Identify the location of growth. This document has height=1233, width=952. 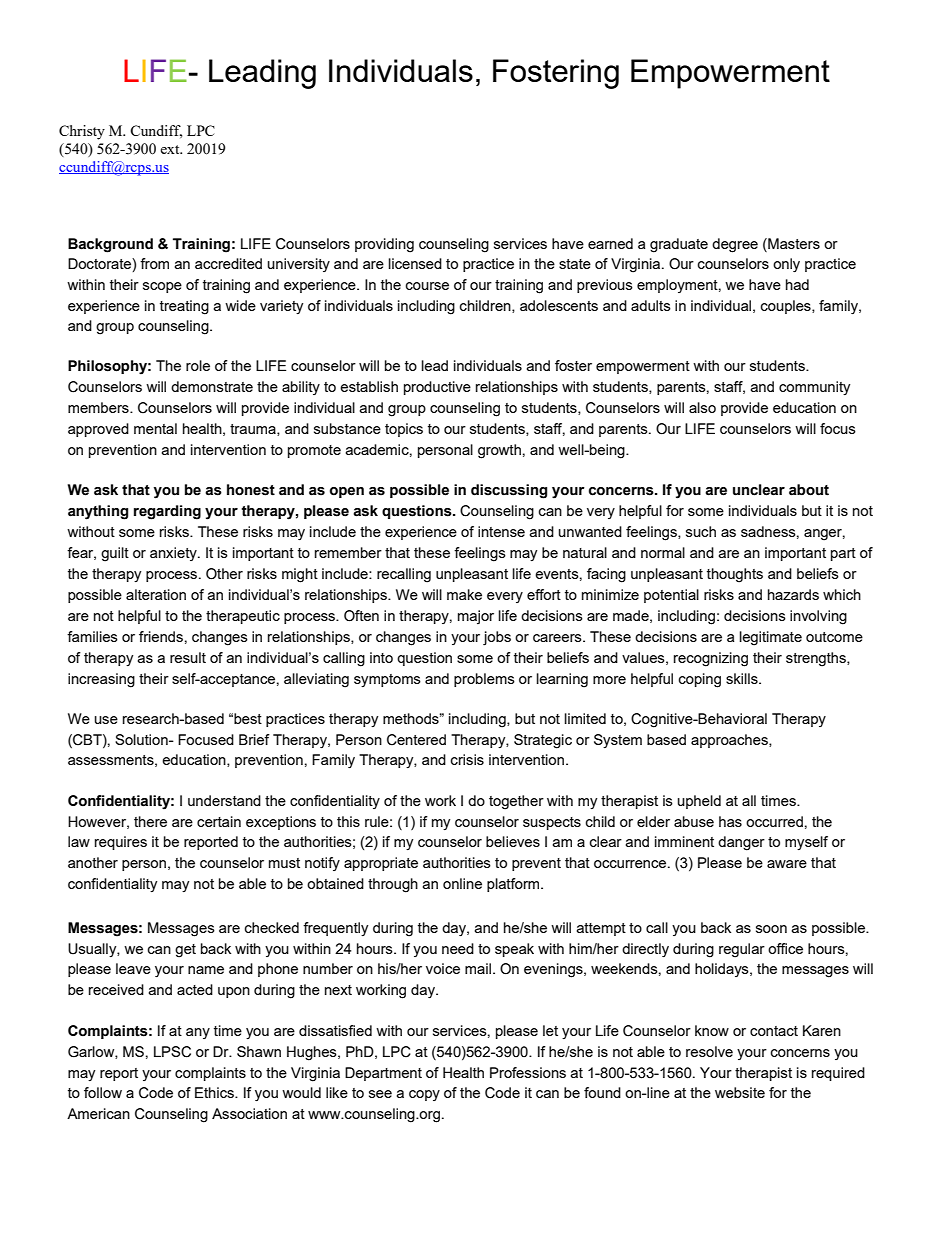
(499, 451).
